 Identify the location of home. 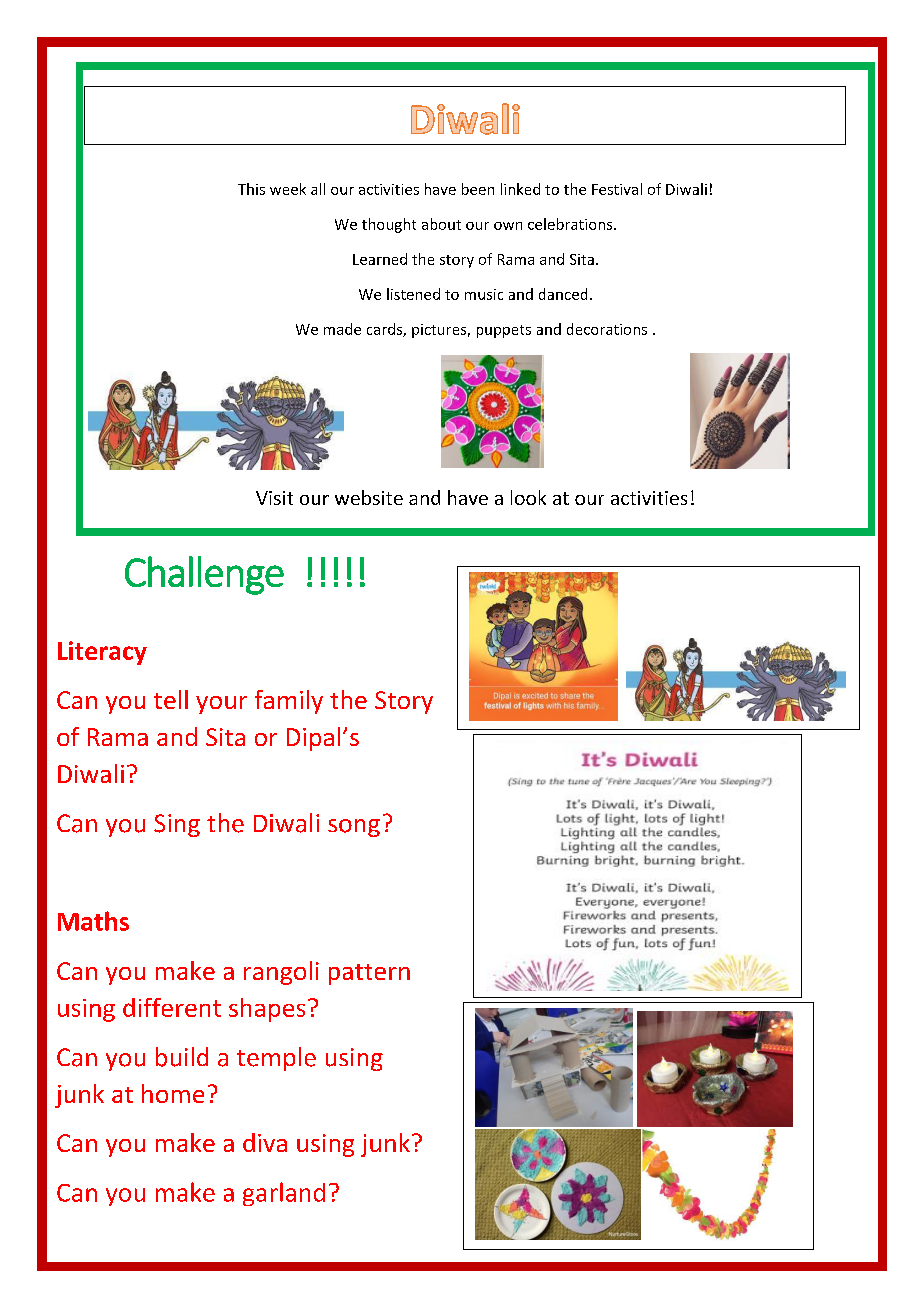
(173, 1093).
